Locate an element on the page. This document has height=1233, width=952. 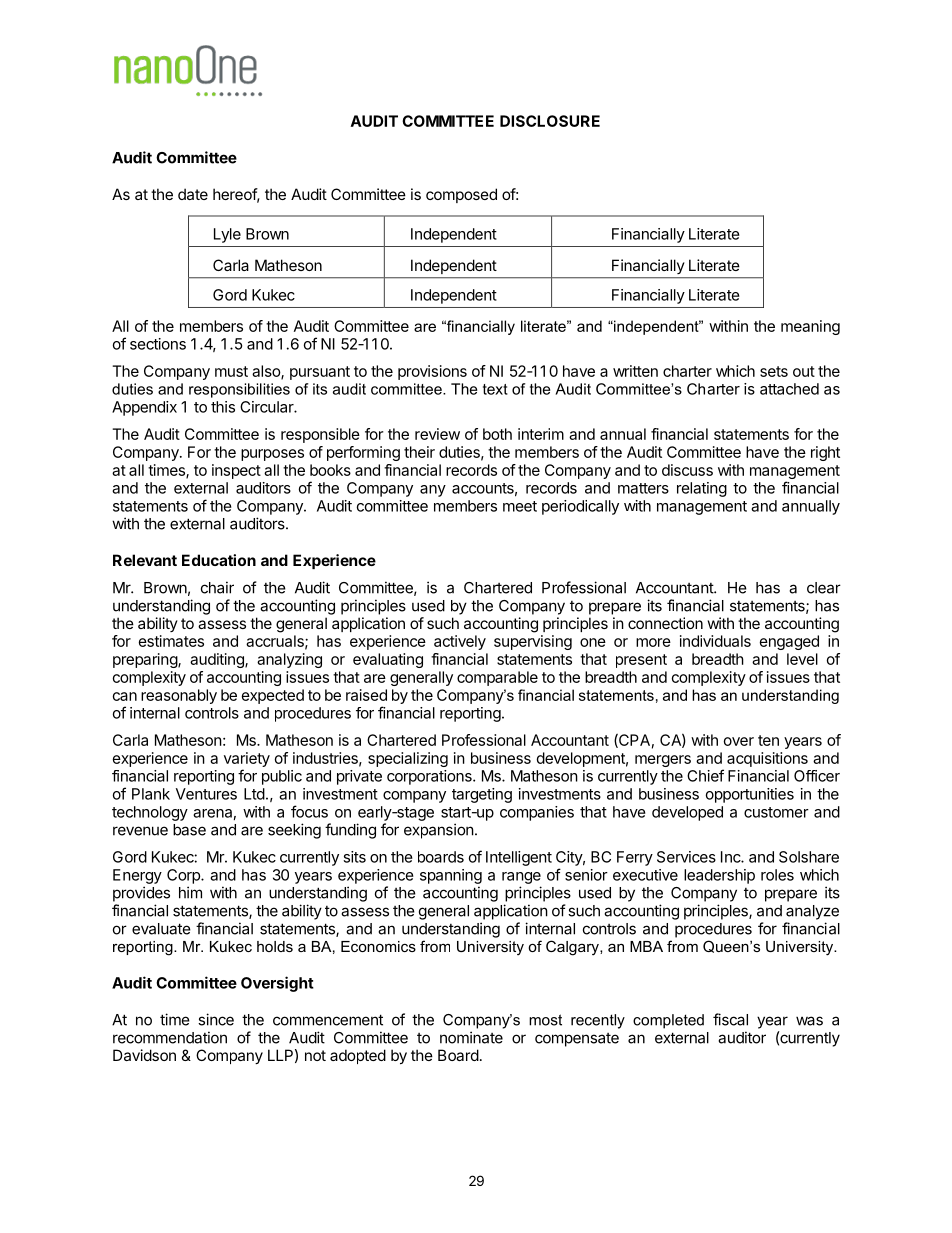
DISCLOSURE is located at coordinates (550, 121).
